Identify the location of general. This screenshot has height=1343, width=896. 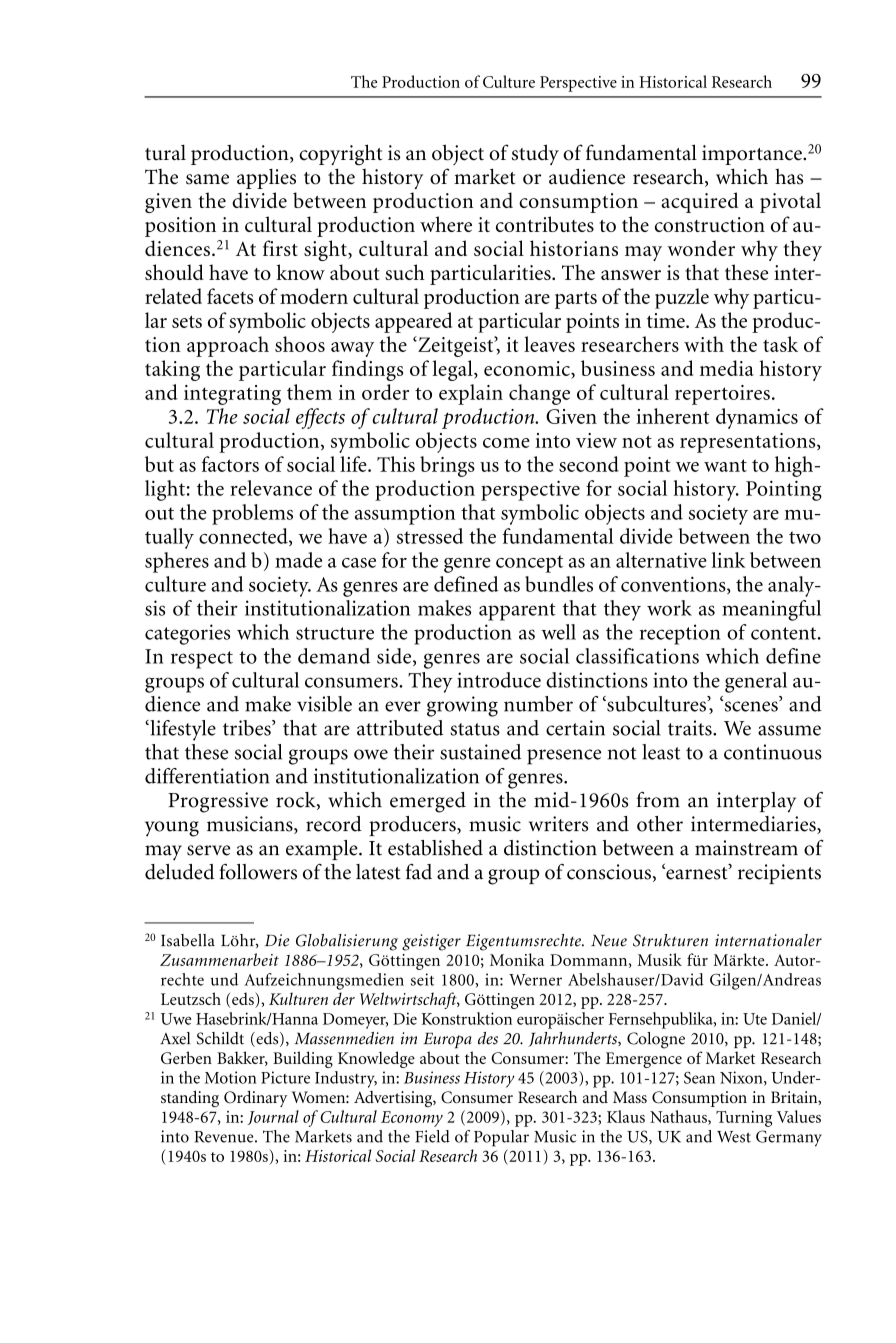
(756, 682).
